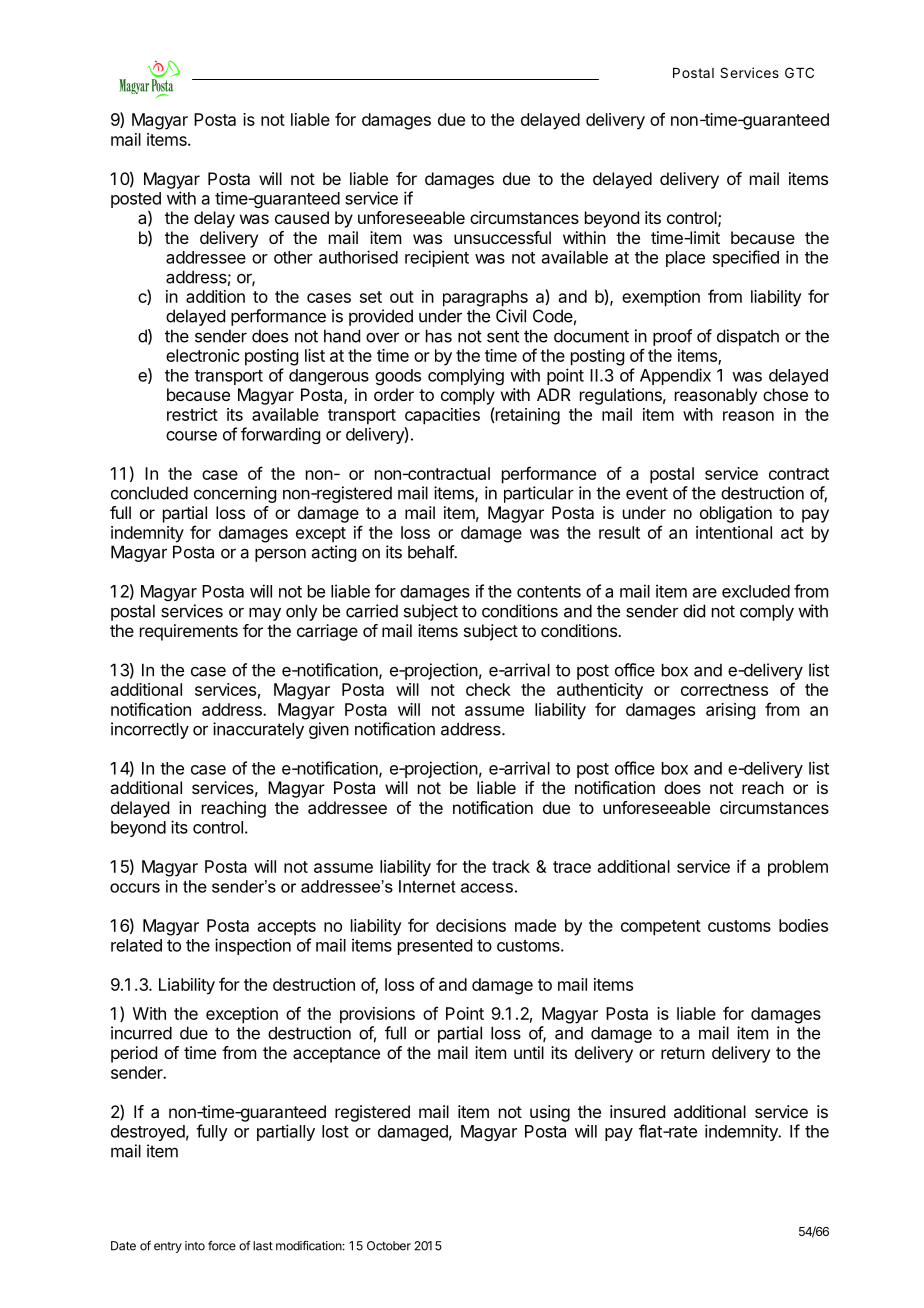  What do you see at coordinates (135, 888) in the screenshot?
I see `occurs` at bounding box center [135, 888].
